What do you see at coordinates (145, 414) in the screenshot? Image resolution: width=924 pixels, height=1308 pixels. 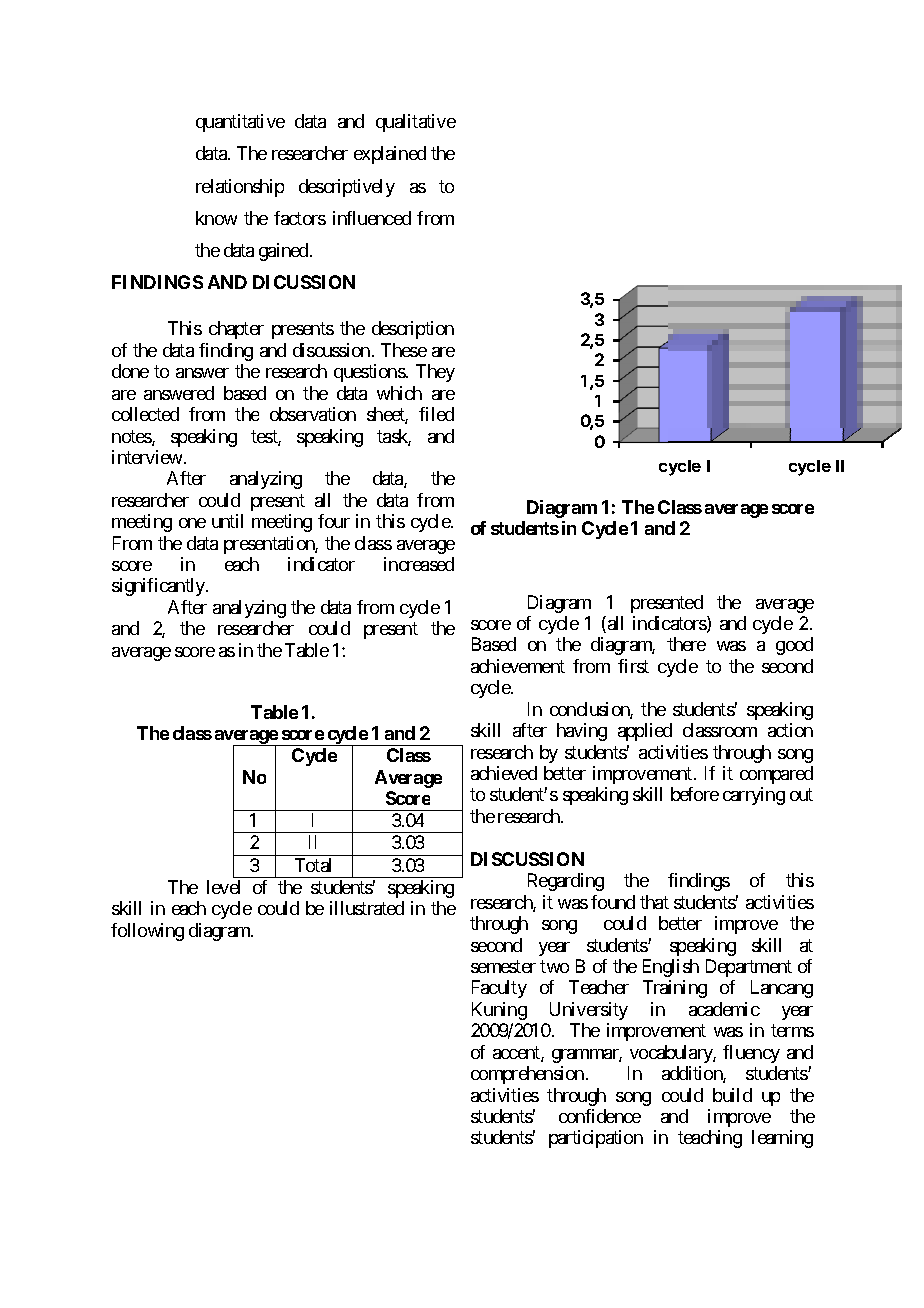 I see `collected` at bounding box center [145, 414].
